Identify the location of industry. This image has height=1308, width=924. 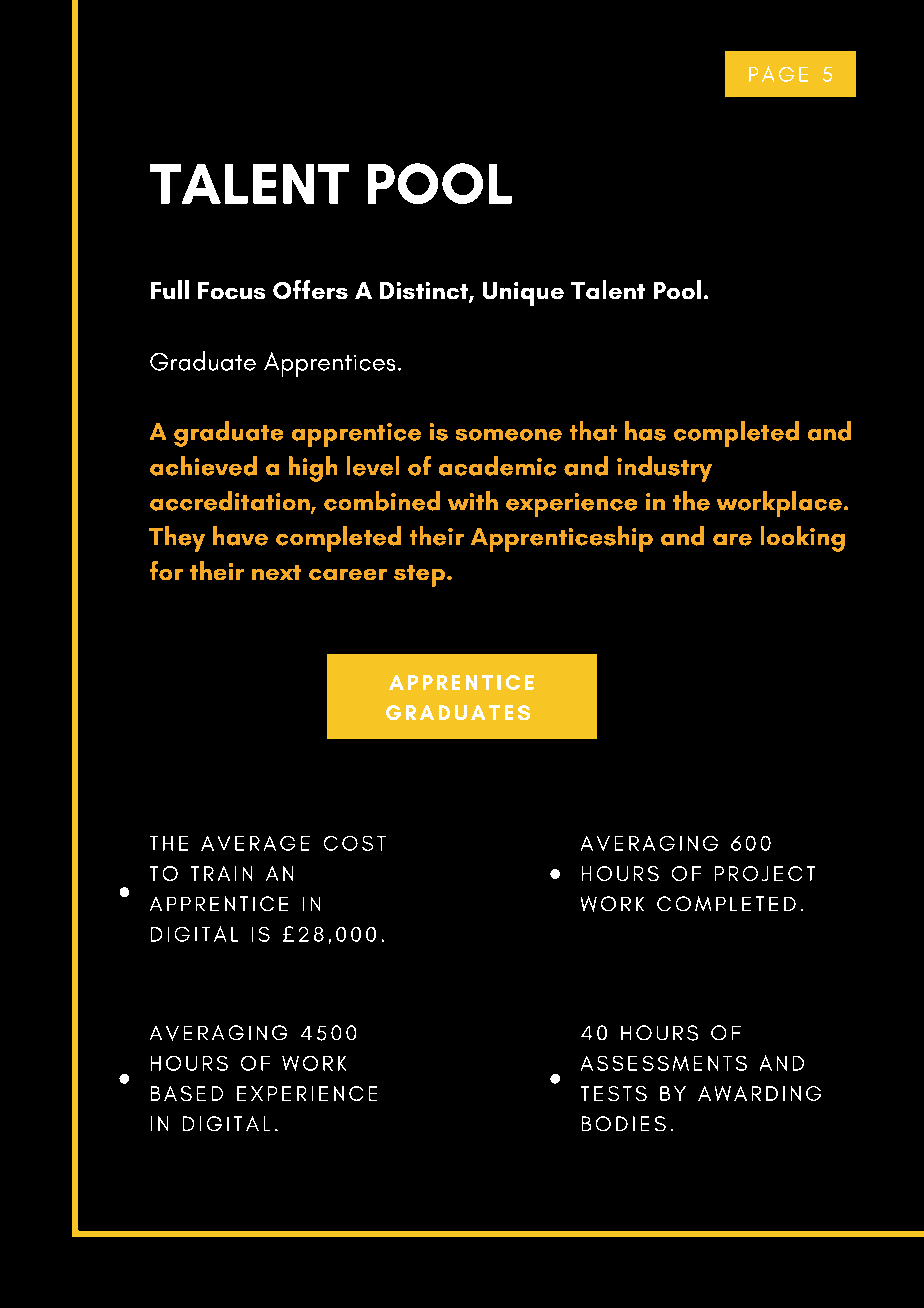
(664, 469).
